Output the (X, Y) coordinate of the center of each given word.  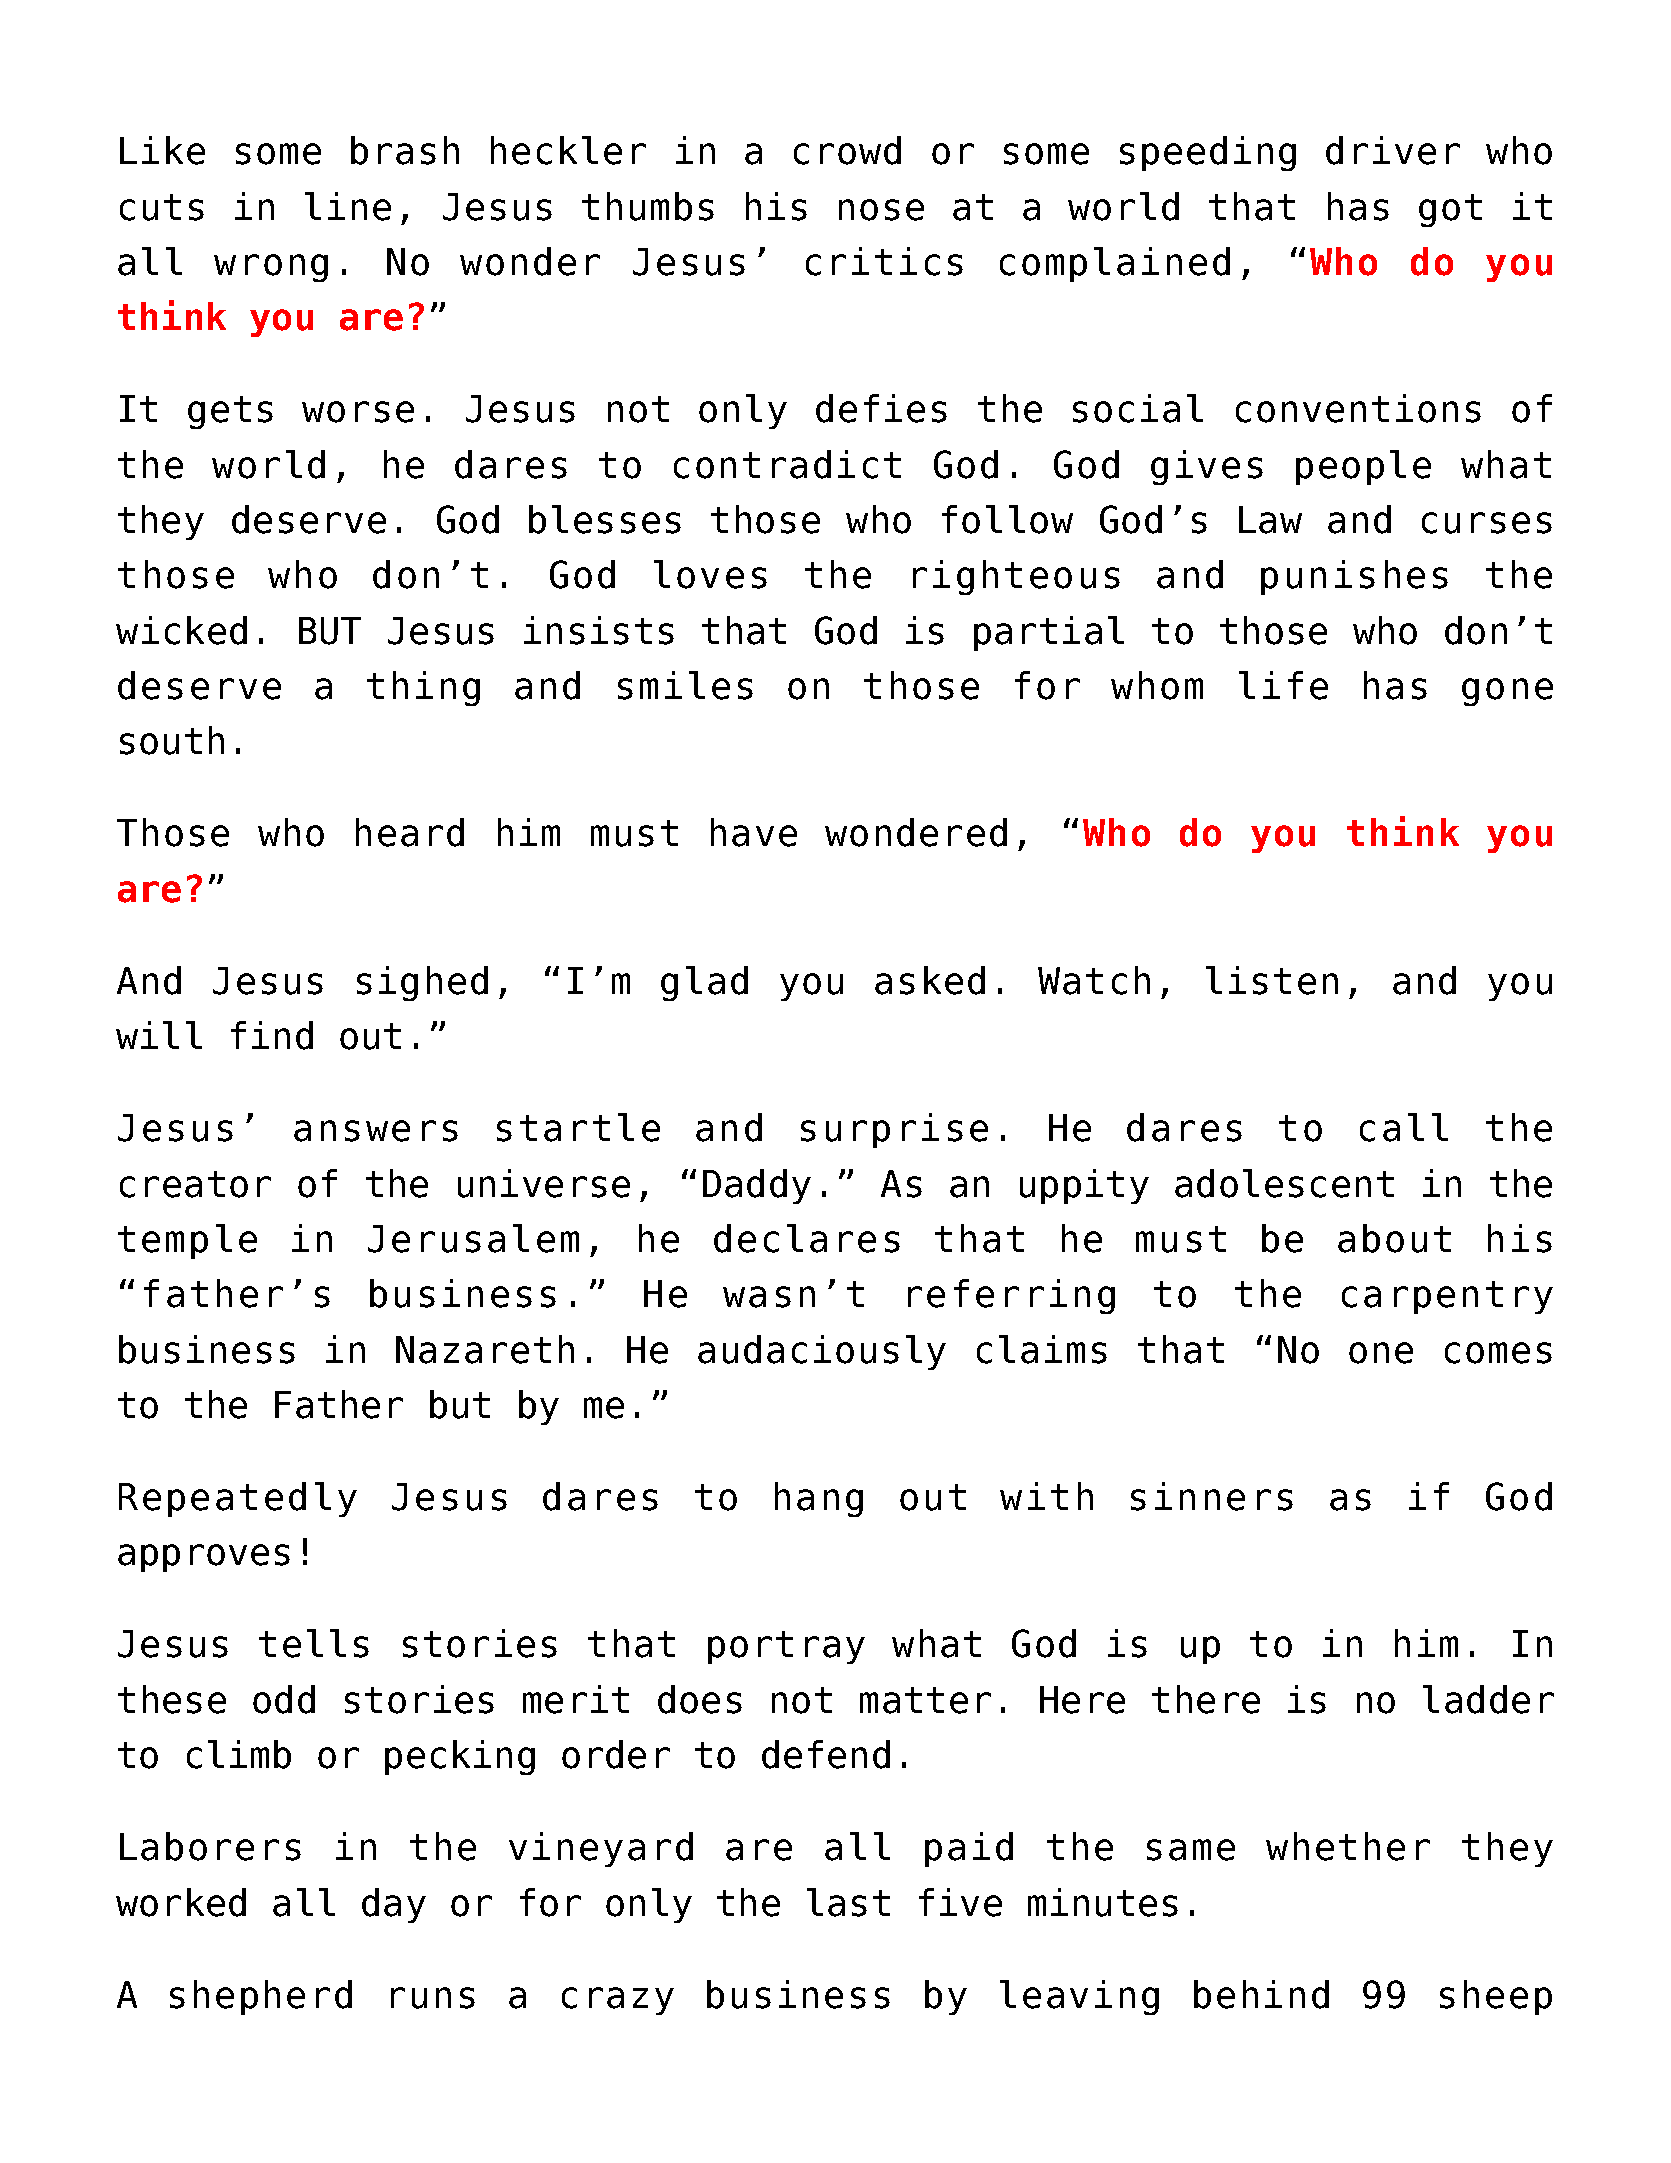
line (348, 206)
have (754, 832)
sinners (1212, 1496)
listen (1272, 980)
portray (786, 1647)
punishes (1354, 577)
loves (710, 574)
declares (807, 1238)
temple (187, 1241)
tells (314, 1643)
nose (881, 210)
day (394, 1905)
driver (1393, 150)
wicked (181, 630)
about (1394, 1238)
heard (410, 832)
